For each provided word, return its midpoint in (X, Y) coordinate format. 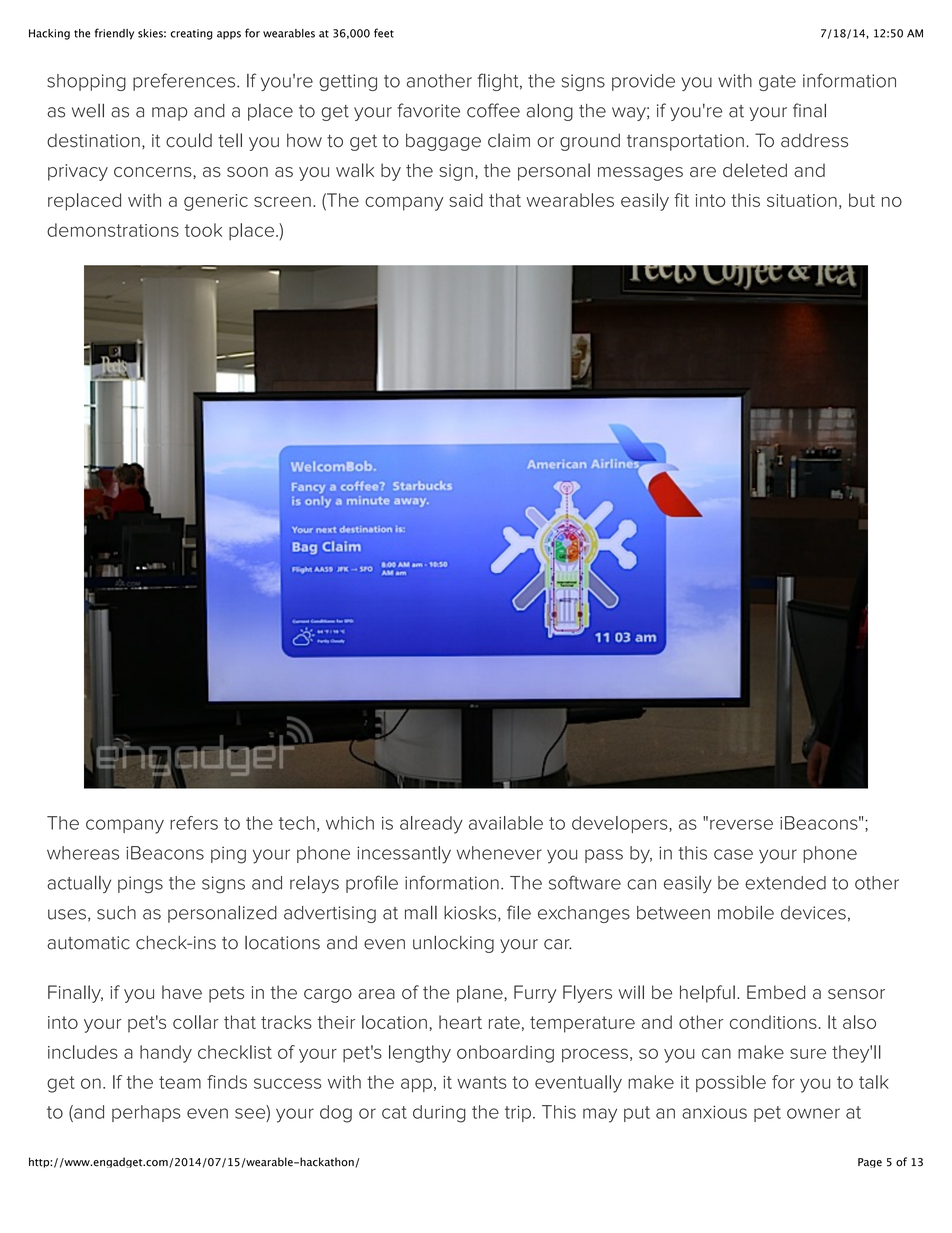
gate (777, 83)
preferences (185, 82)
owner (813, 1113)
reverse (741, 824)
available (506, 823)
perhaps (146, 1113)
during (439, 1114)
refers (194, 823)
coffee (493, 110)
